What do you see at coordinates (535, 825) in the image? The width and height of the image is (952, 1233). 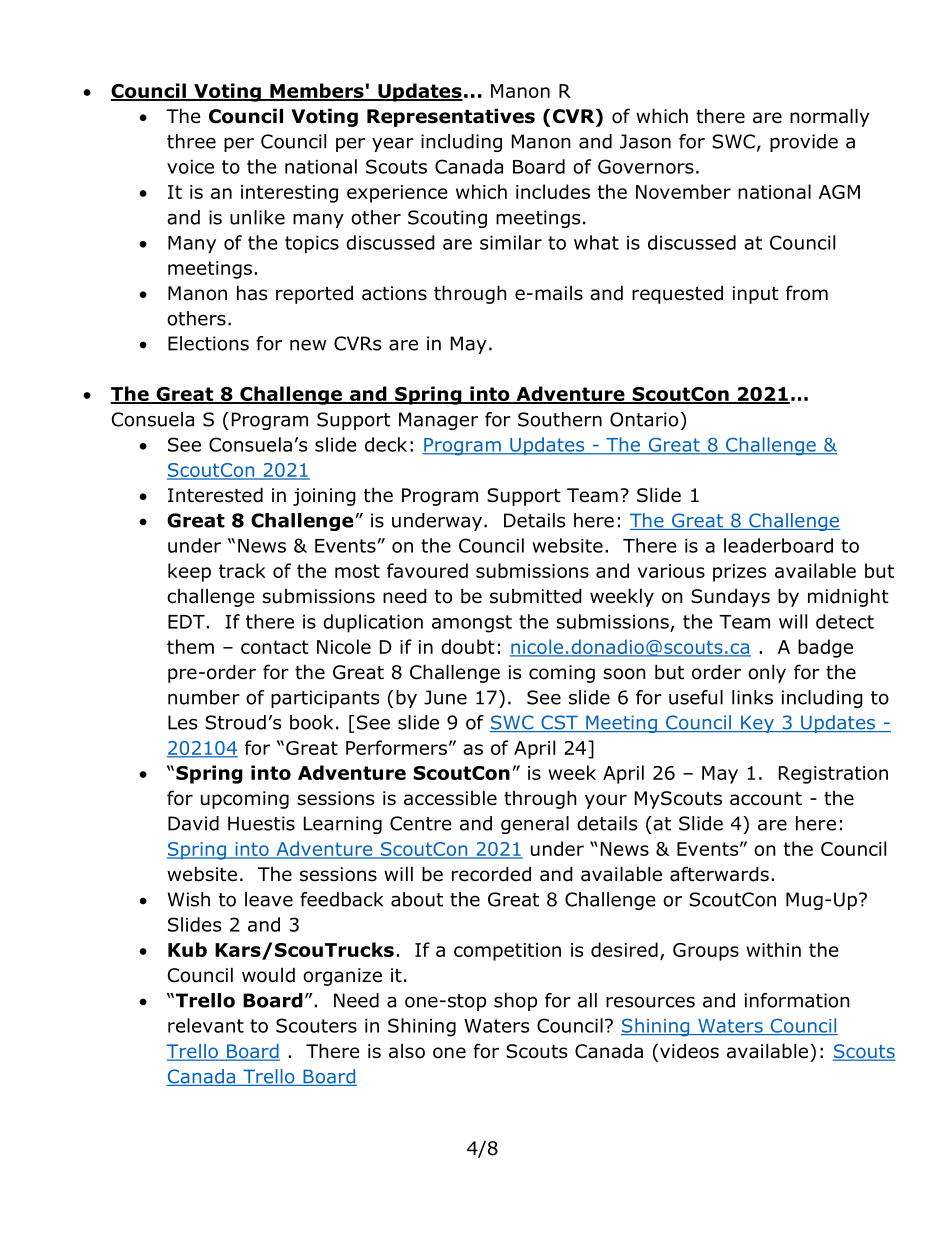 I see `general` at bounding box center [535, 825].
